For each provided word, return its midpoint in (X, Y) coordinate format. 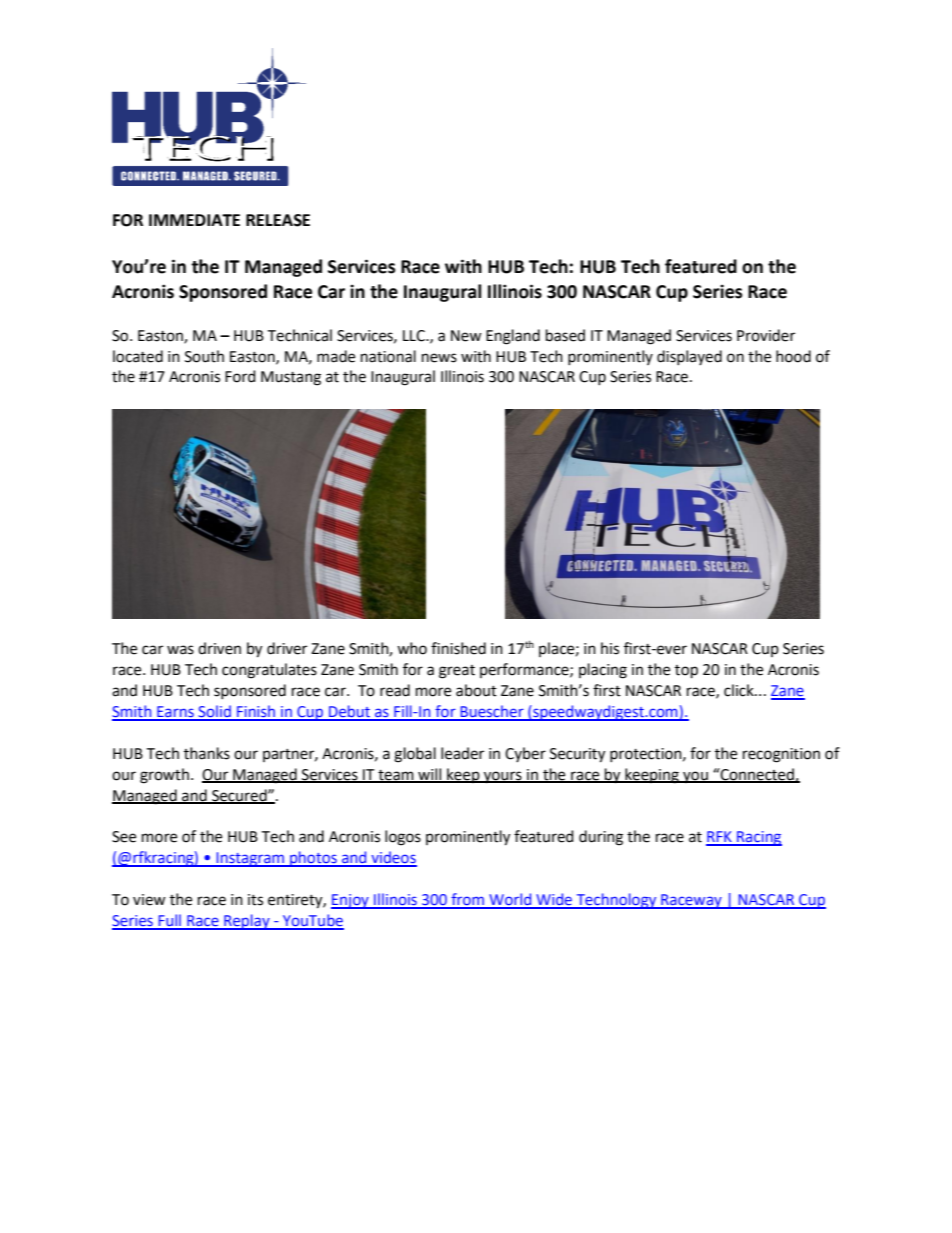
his (610, 648)
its (255, 900)
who (412, 648)
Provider (766, 335)
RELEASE (278, 220)
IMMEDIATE (194, 220)
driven (219, 648)
